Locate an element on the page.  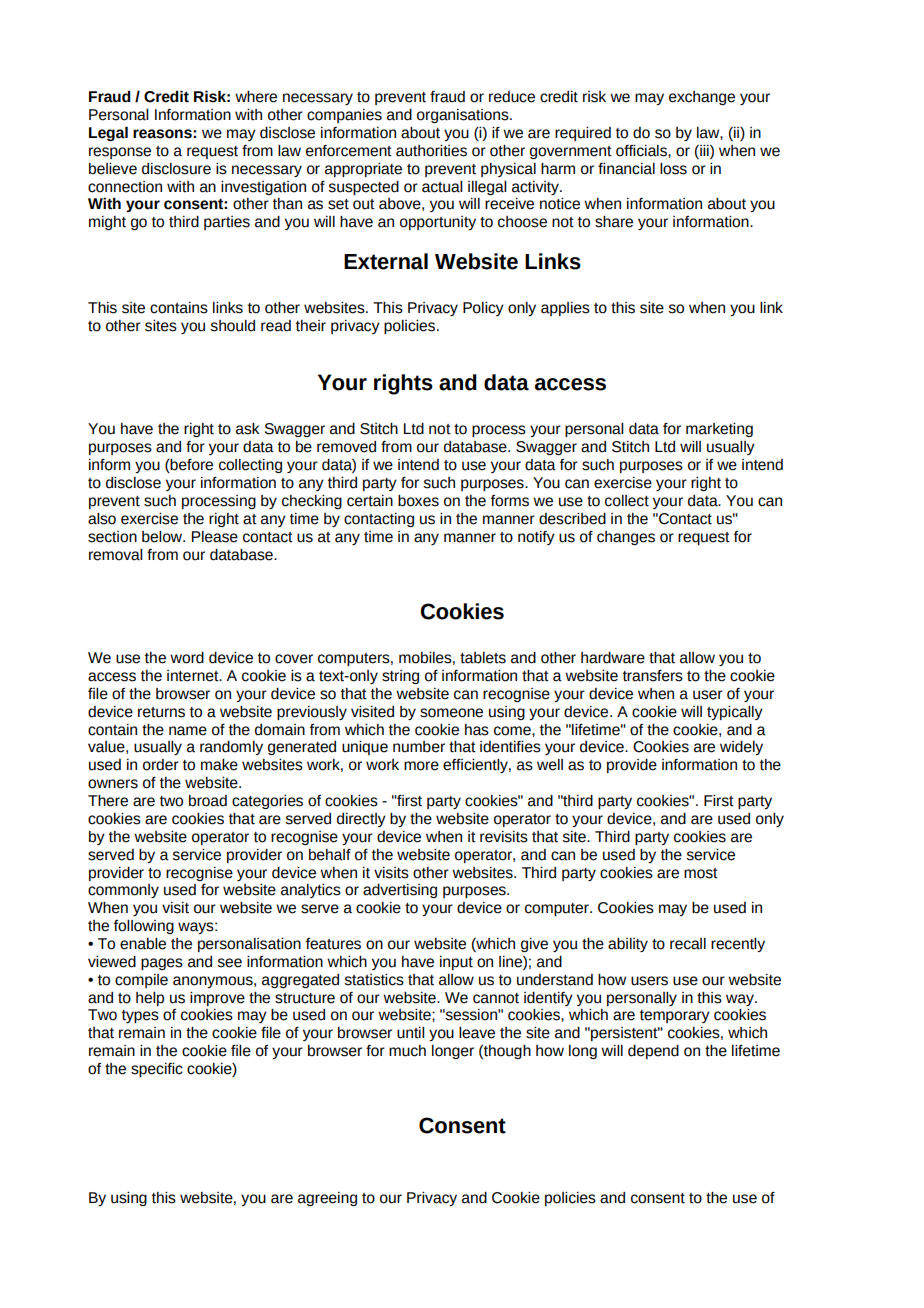
marketing is located at coordinates (719, 430).
